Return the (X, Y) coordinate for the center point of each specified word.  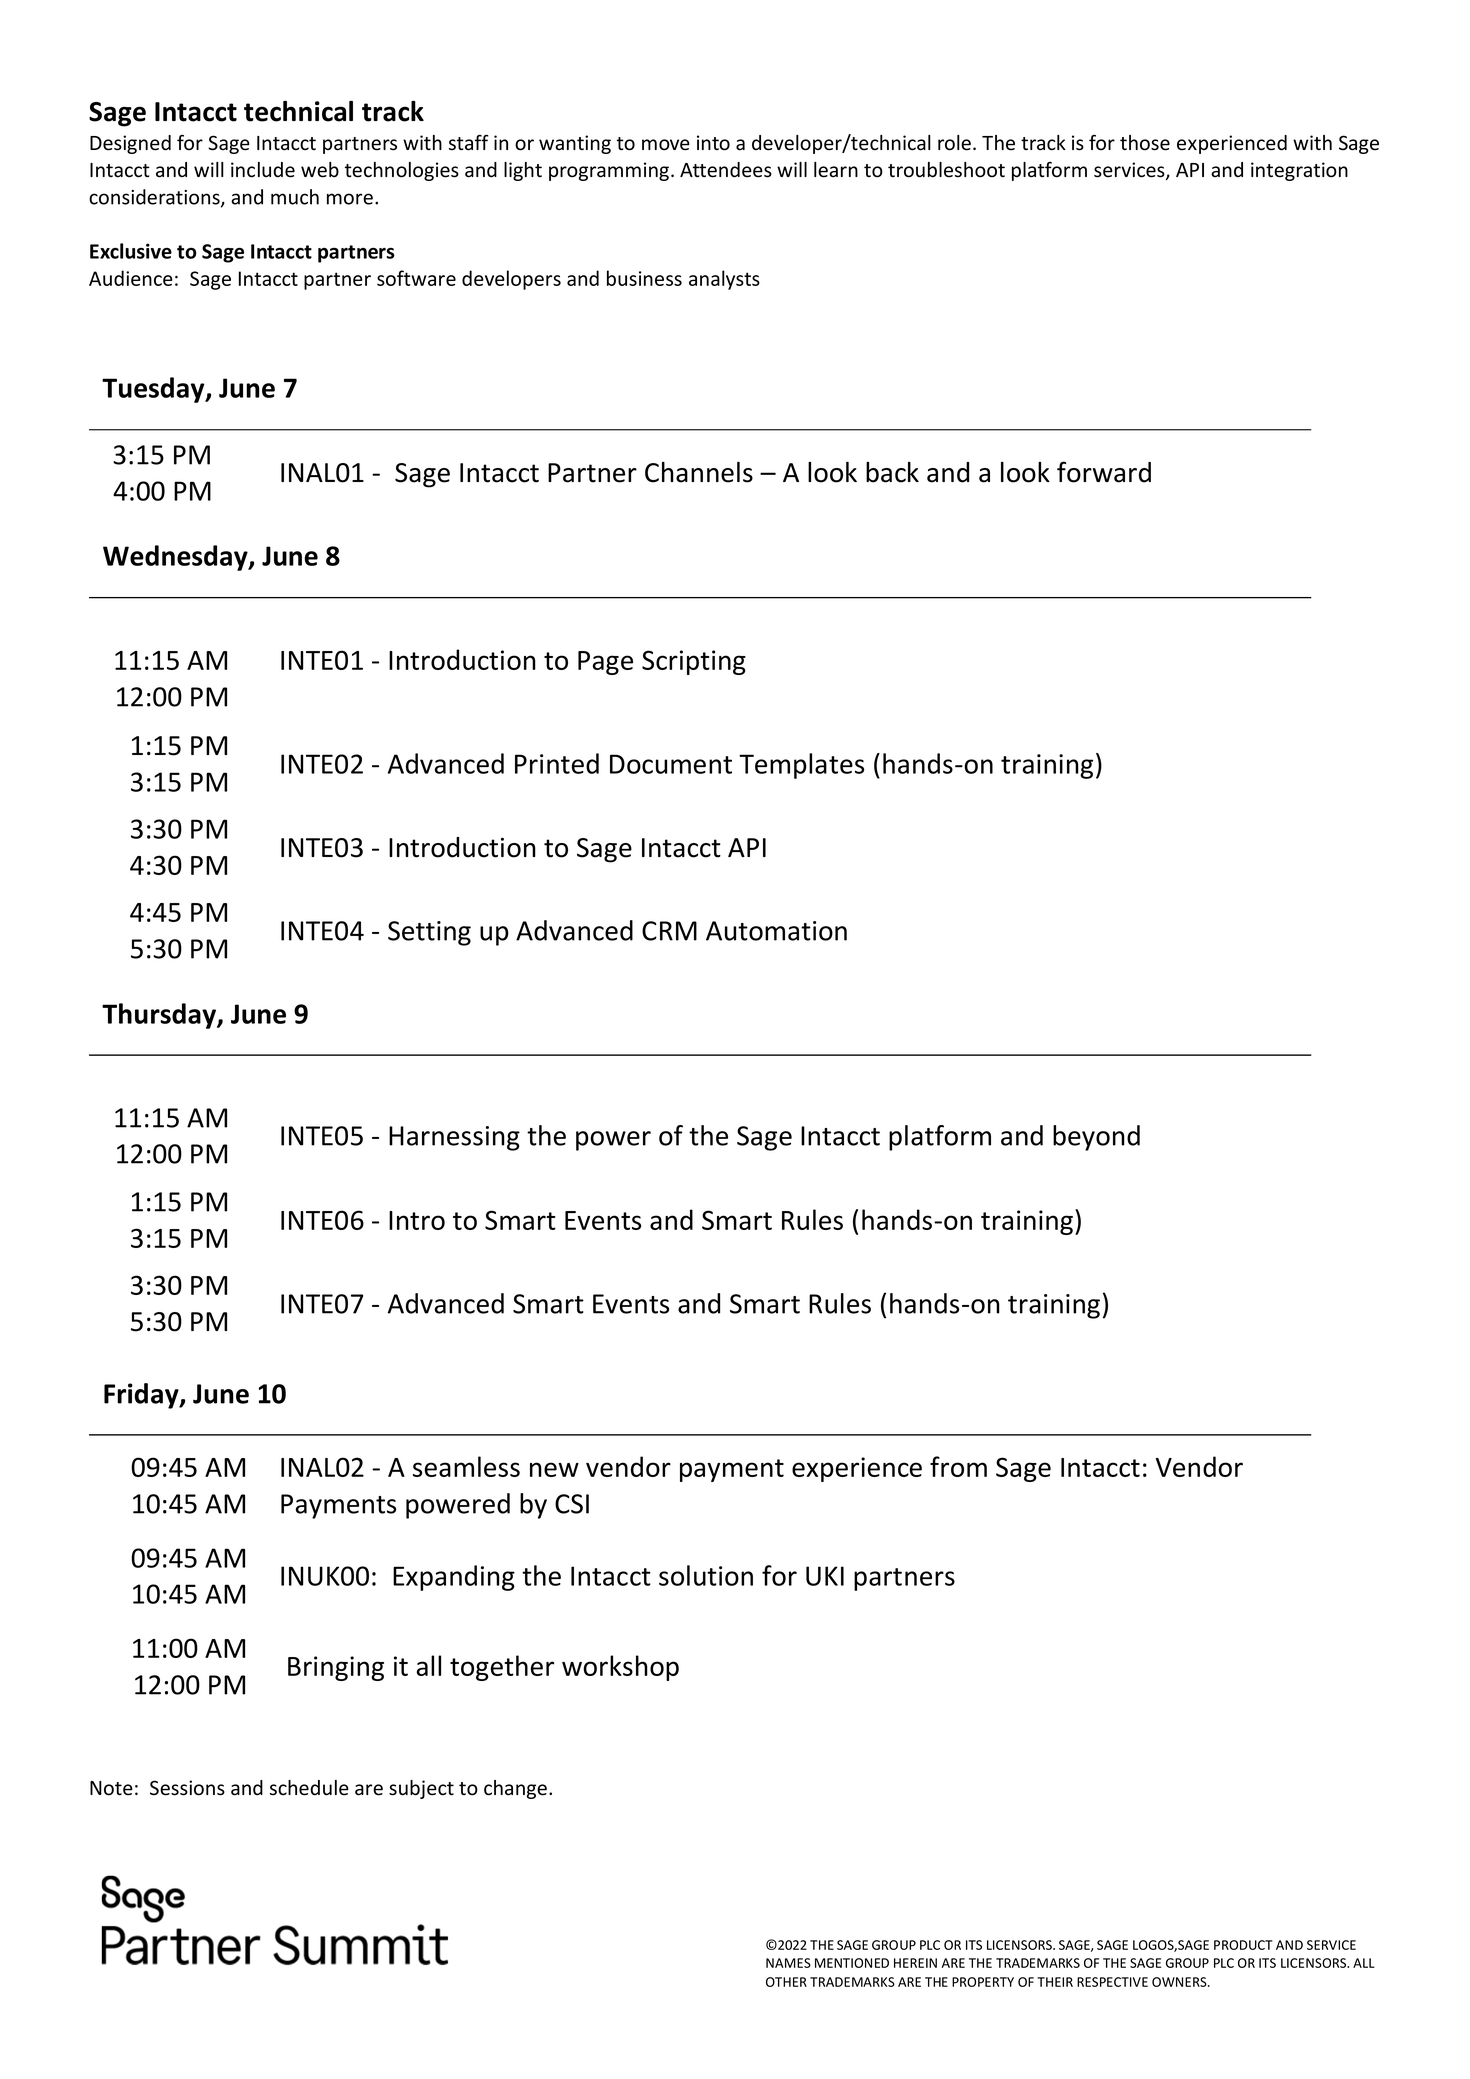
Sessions (187, 1788)
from (958, 1466)
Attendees (726, 170)
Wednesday (176, 558)
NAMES (788, 1963)
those (1145, 143)
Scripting (694, 662)
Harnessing (454, 1138)
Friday (142, 1396)
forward (1104, 472)
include (263, 170)
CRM (669, 931)
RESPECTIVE (1112, 1982)
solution (706, 1575)
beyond (1096, 1138)
